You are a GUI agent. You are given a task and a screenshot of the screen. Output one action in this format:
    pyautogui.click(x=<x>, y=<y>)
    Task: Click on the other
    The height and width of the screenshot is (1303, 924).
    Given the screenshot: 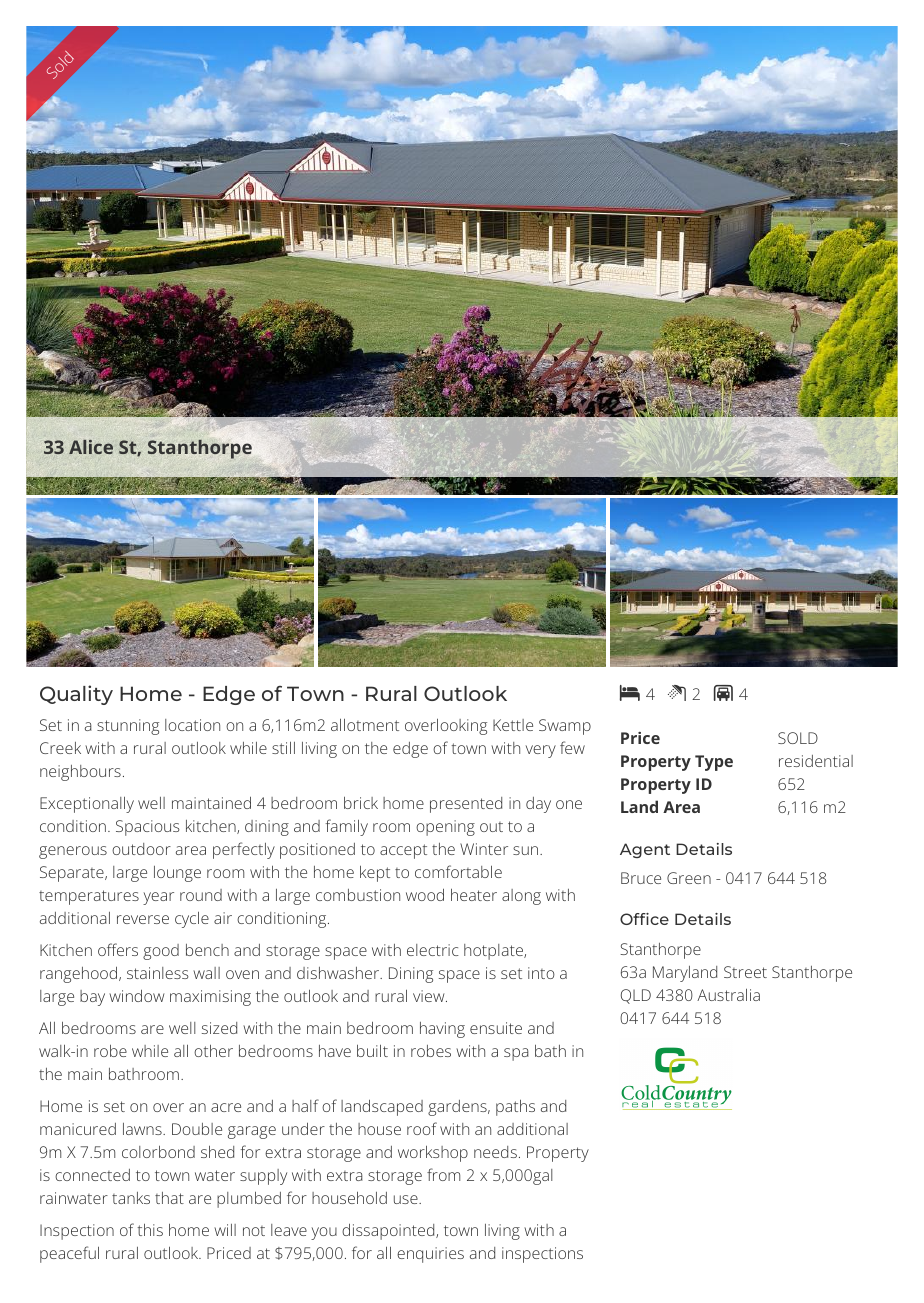 What is the action you would take?
    pyautogui.click(x=213, y=1051)
